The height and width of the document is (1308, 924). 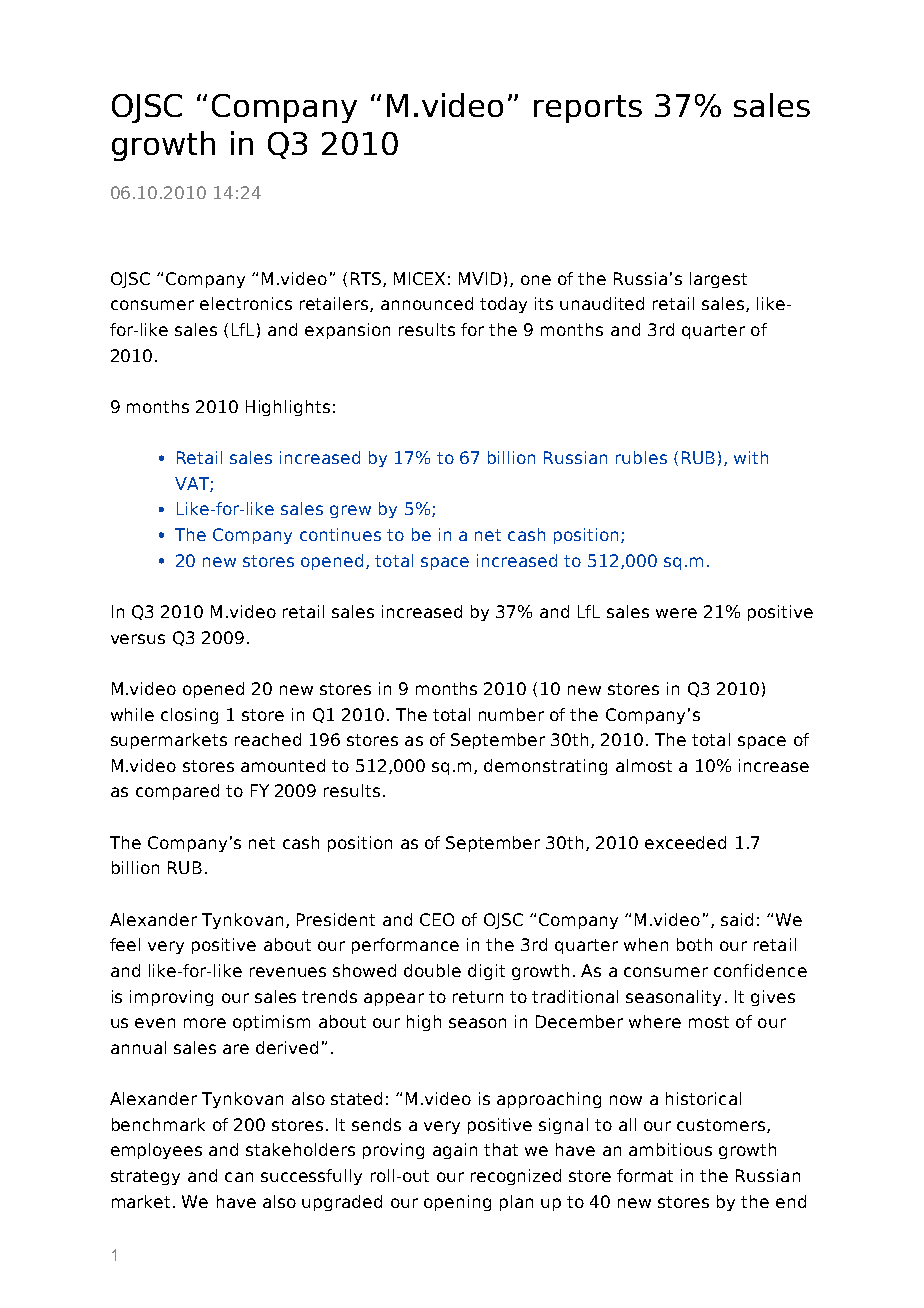 I want to click on electronics, so click(x=246, y=303).
